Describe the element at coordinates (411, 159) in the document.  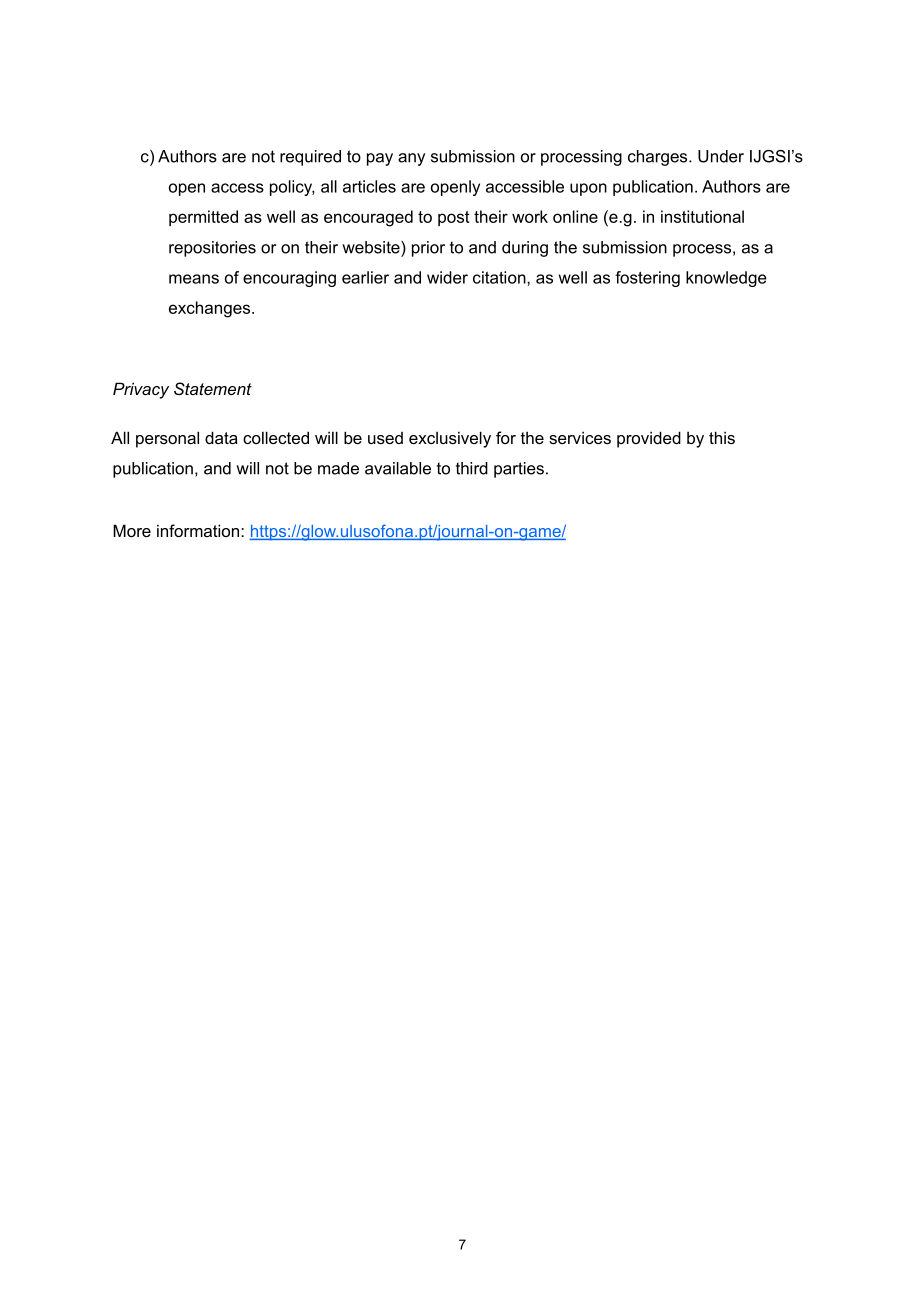
I see `any` at that location.
